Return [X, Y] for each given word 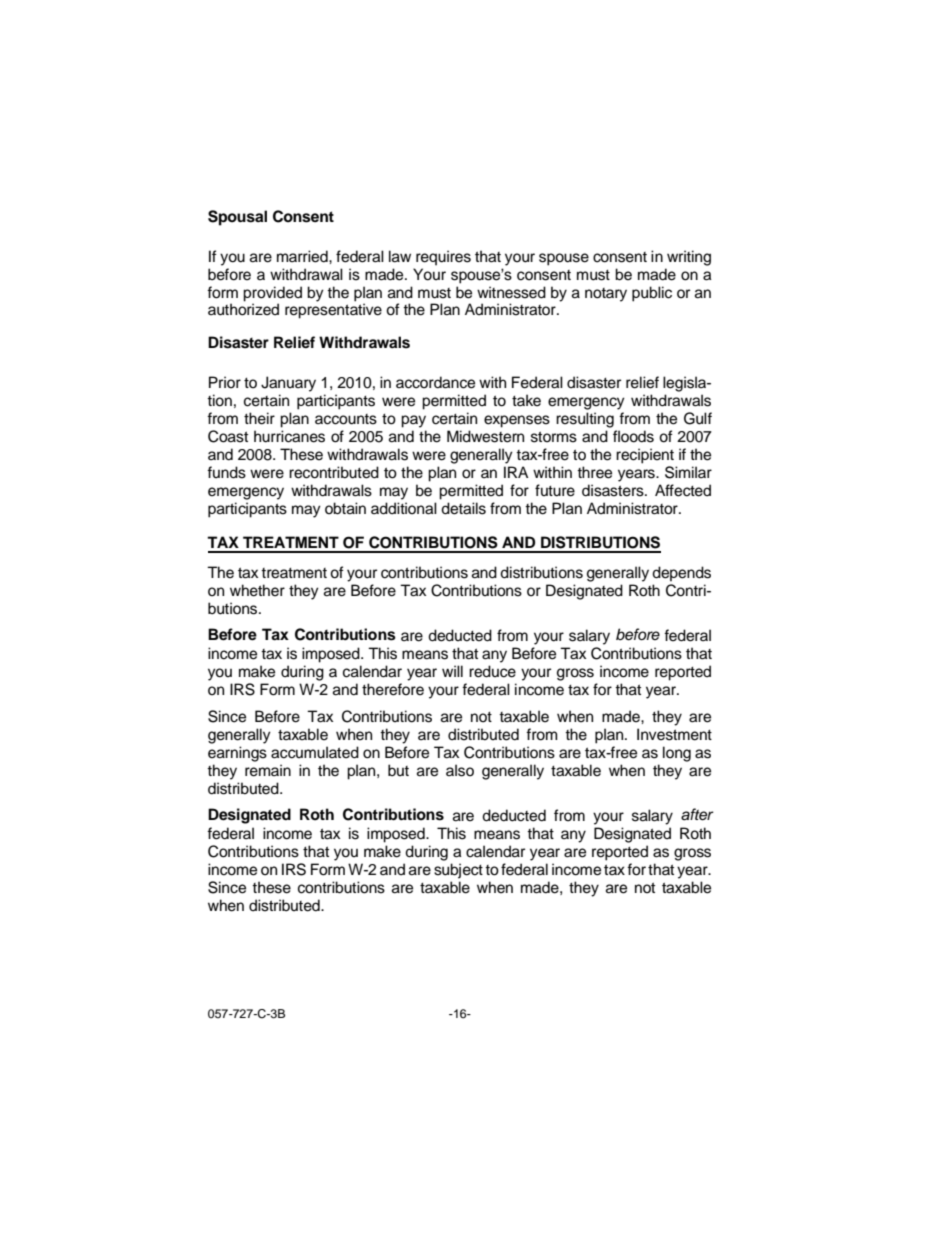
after [697, 814]
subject [458, 871]
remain [268, 770]
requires [443, 258]
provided [272, 294]
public [652, 294]
